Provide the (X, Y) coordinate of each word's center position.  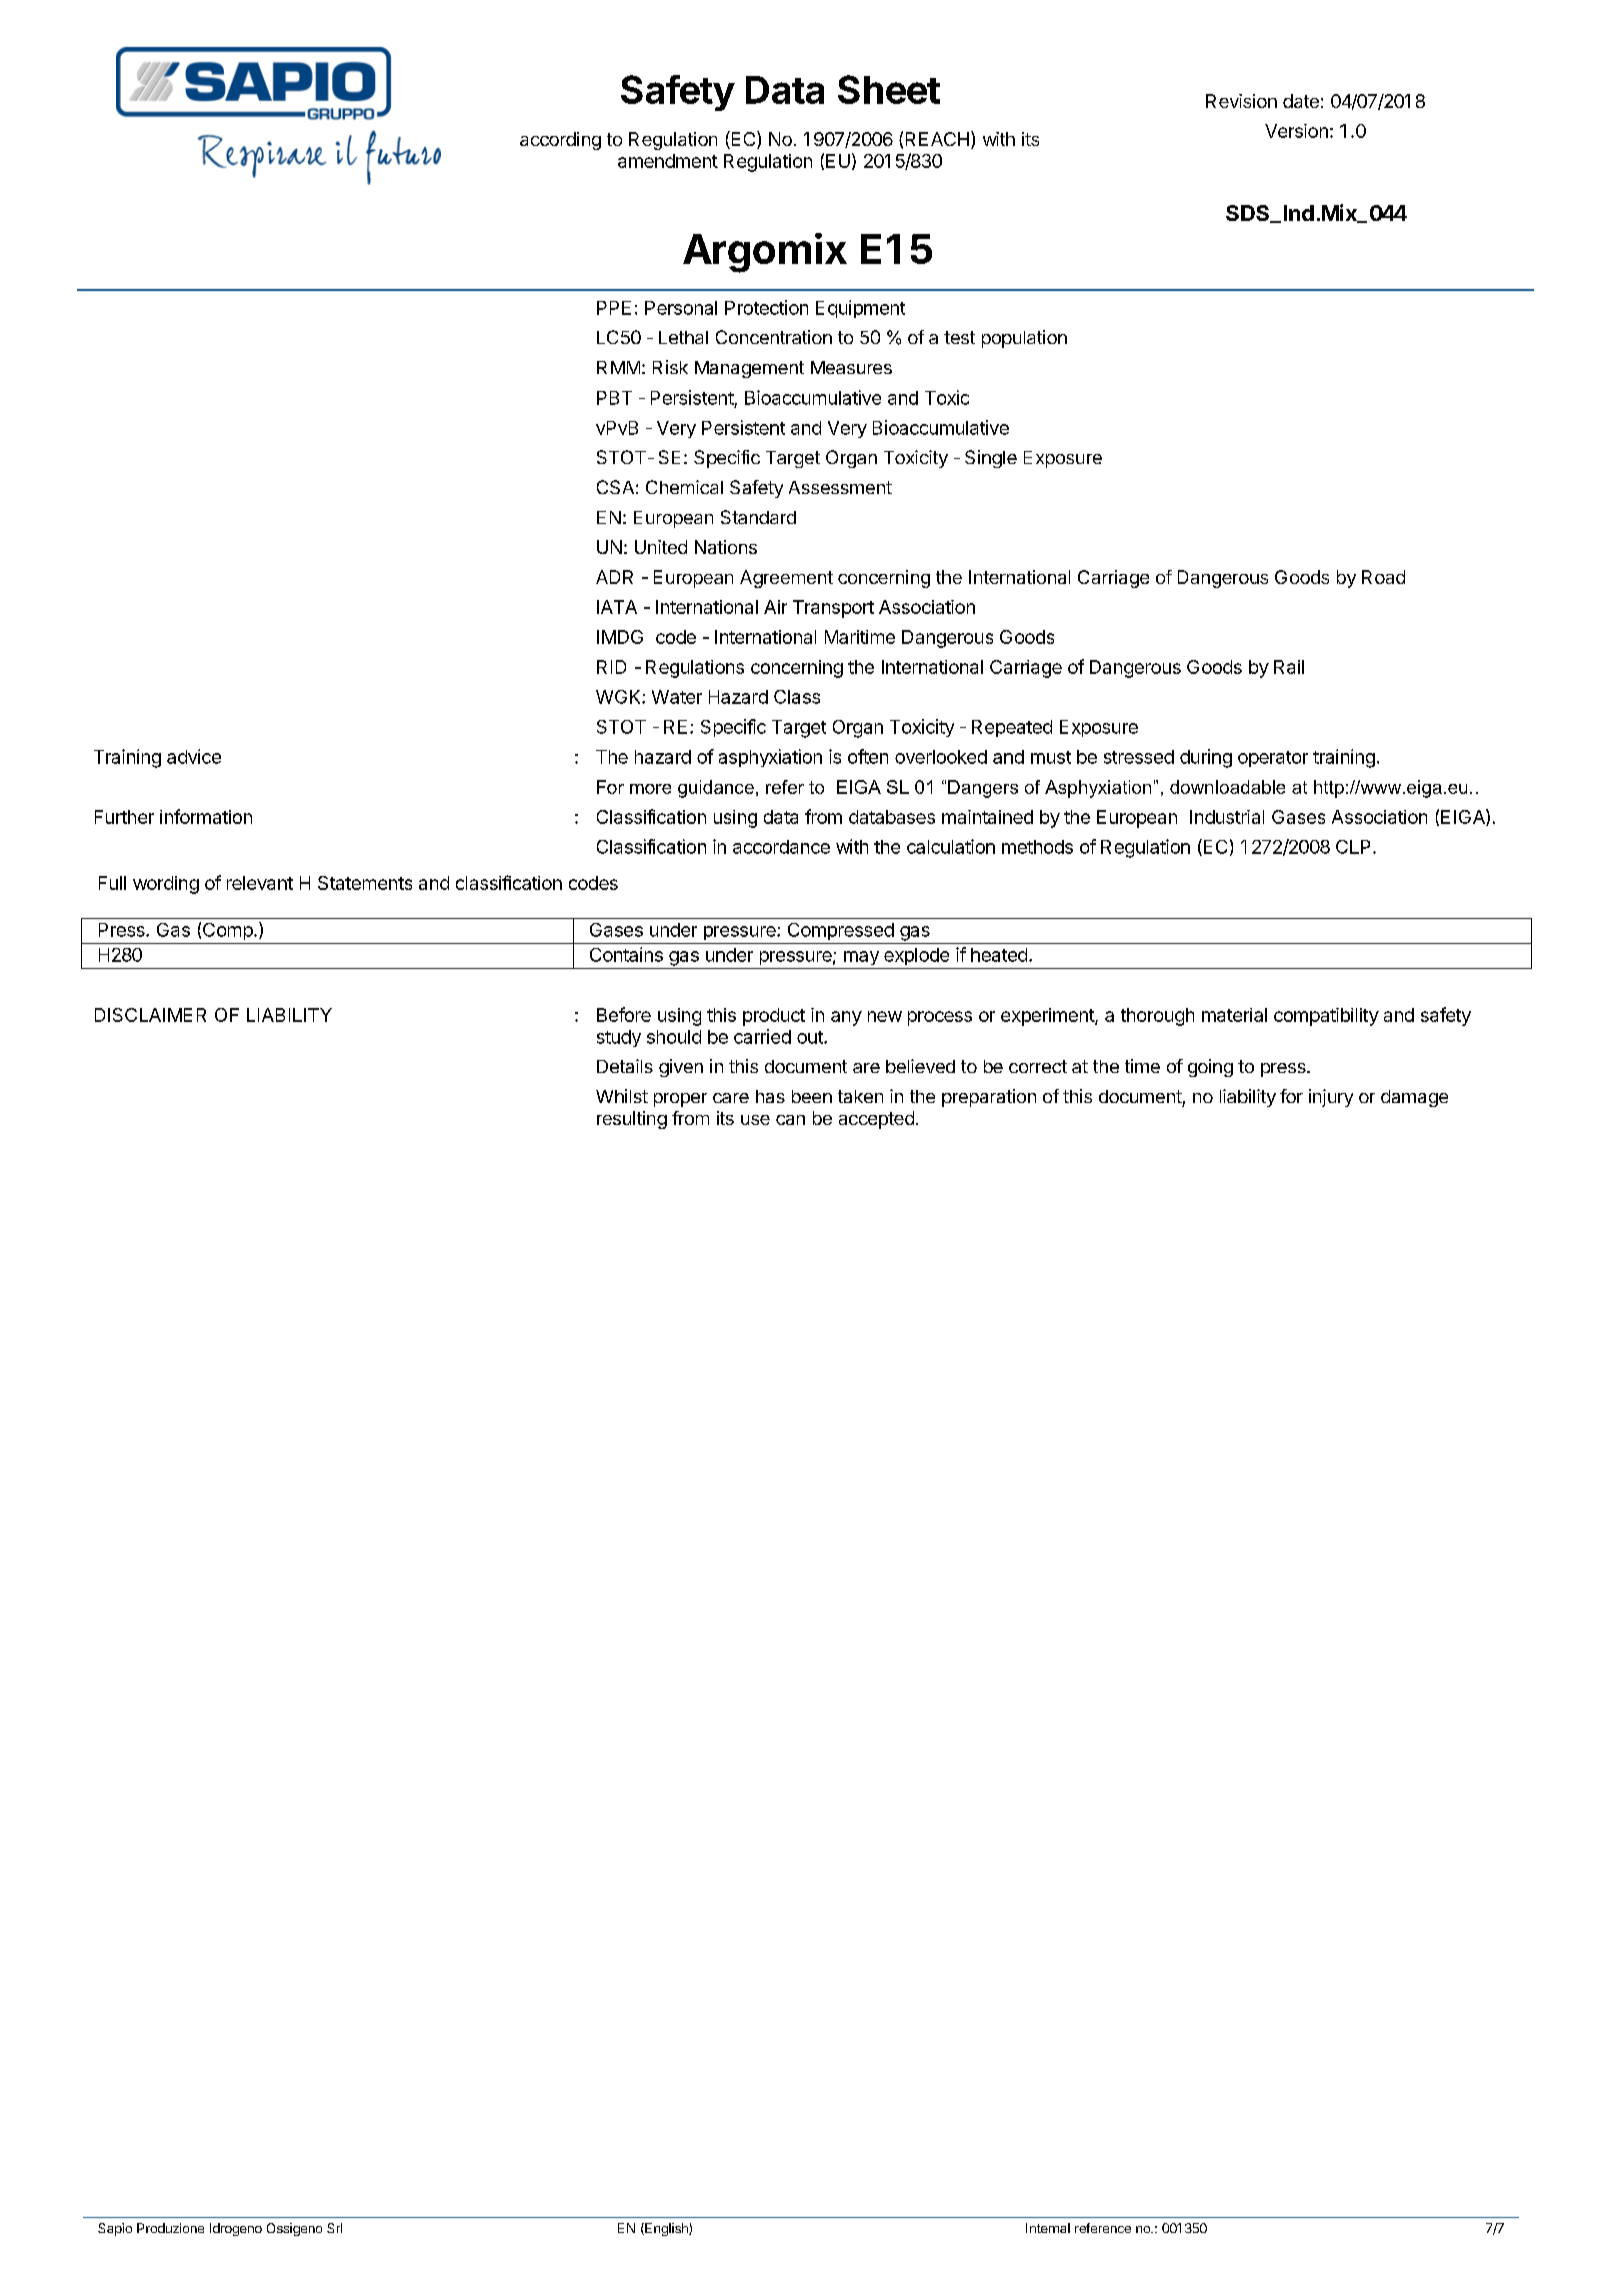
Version (1296, 131)
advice (194, 756)
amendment (668, 161)
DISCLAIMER (150, 1015)
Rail (1289, 667)
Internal (1048, 2228)
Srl (334, 2228)
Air (775, 607)
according (560, 141)
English (666, 2229)
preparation (989, 1098)
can (790, 1120)
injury (1331, 1098)
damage (1414, 1098)
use (755, 1120)
